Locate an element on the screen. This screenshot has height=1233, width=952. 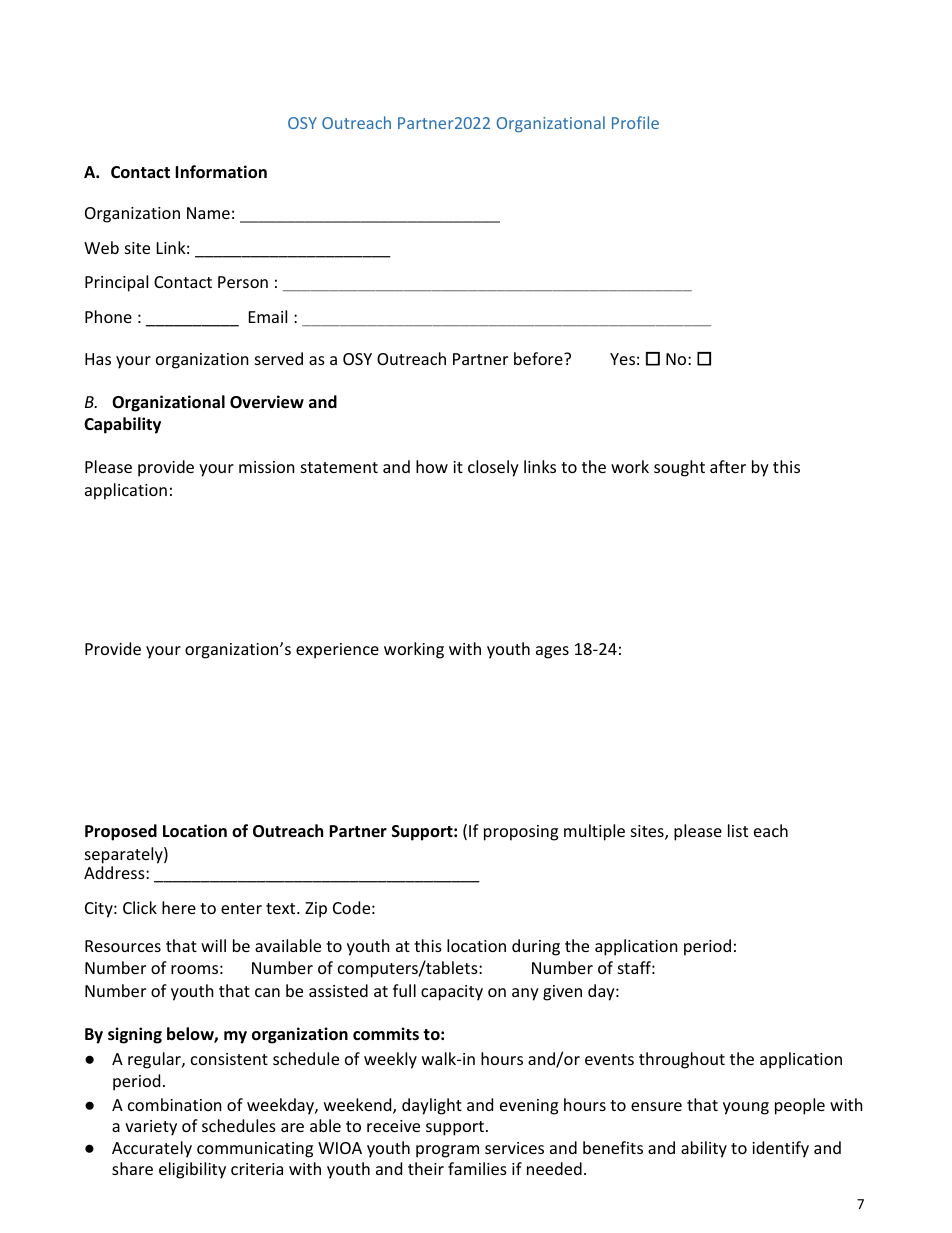
program is located at coordinates (447, 1151).
